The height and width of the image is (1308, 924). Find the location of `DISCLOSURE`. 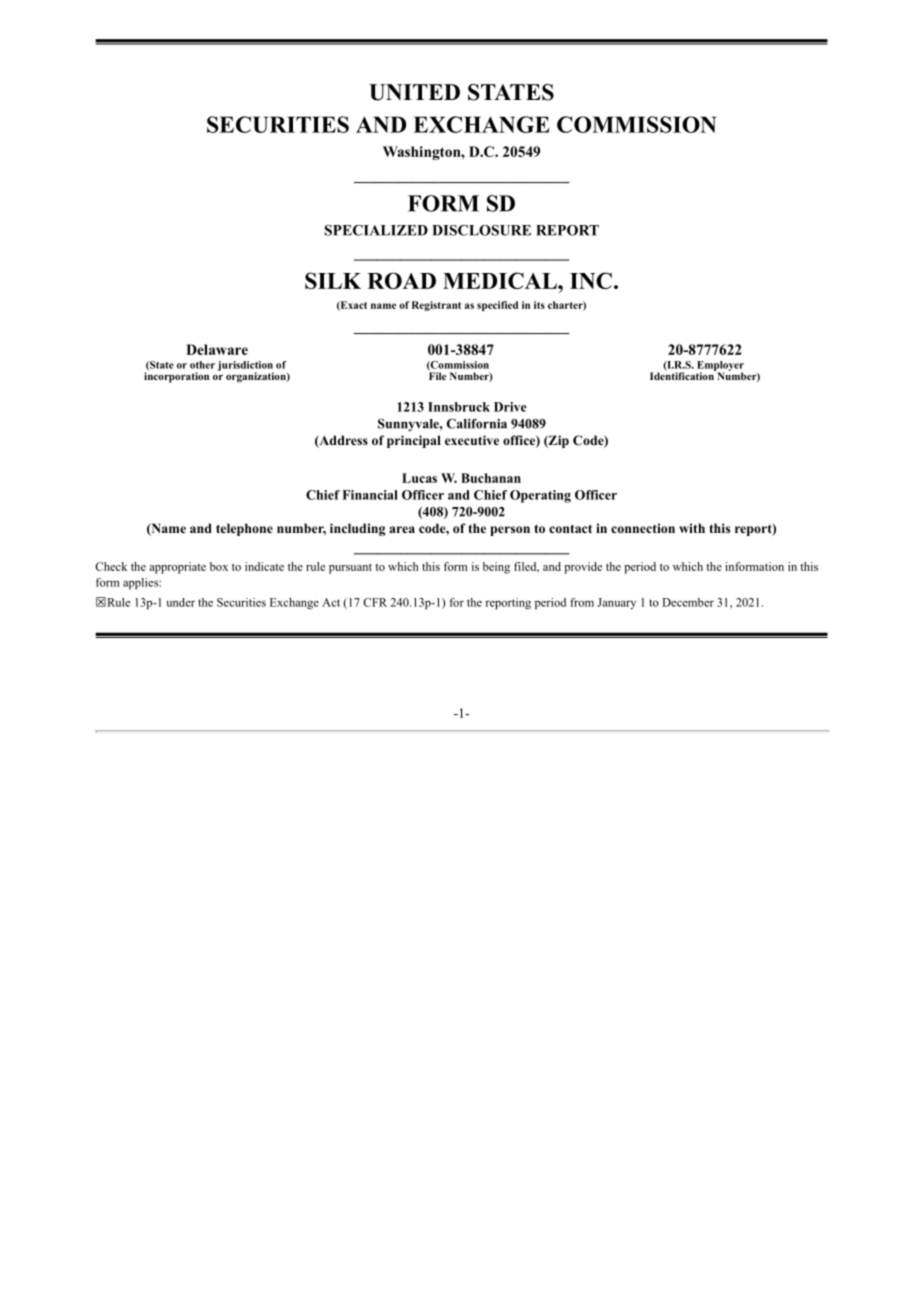

DISCLOSURE is located at coordinates (481, 230).
